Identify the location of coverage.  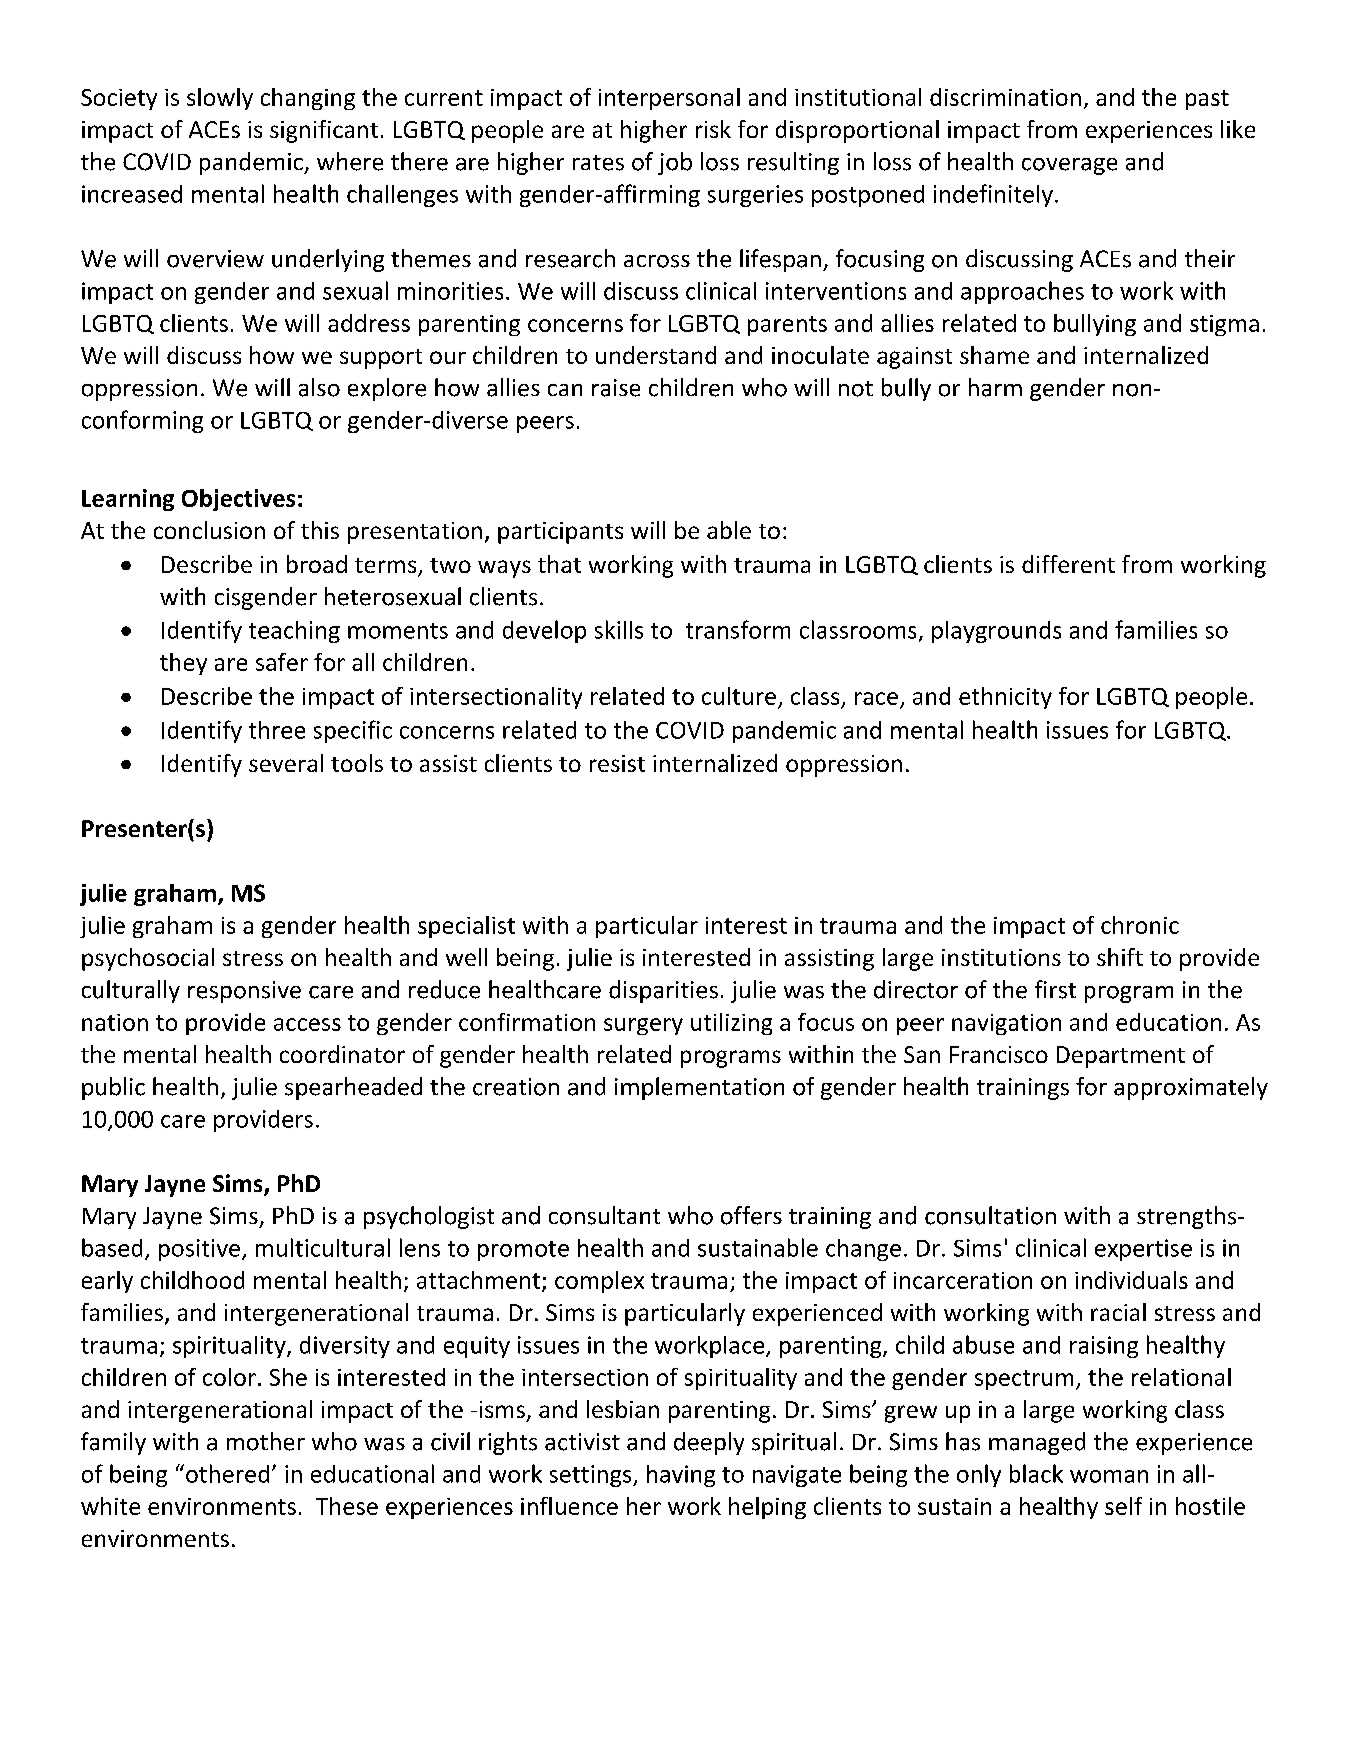
(1069, 166).
